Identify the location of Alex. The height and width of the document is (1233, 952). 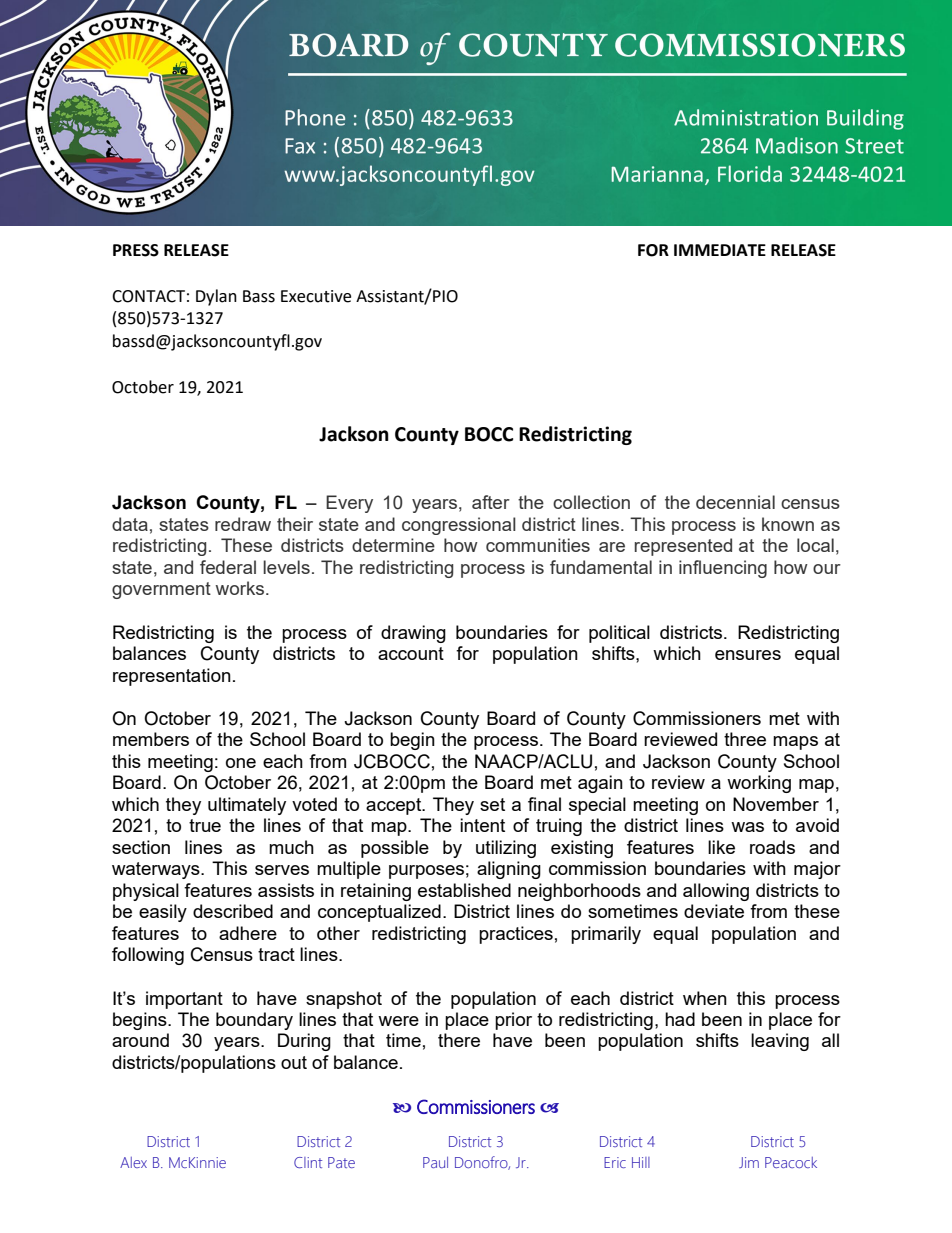
(133, 1162).
